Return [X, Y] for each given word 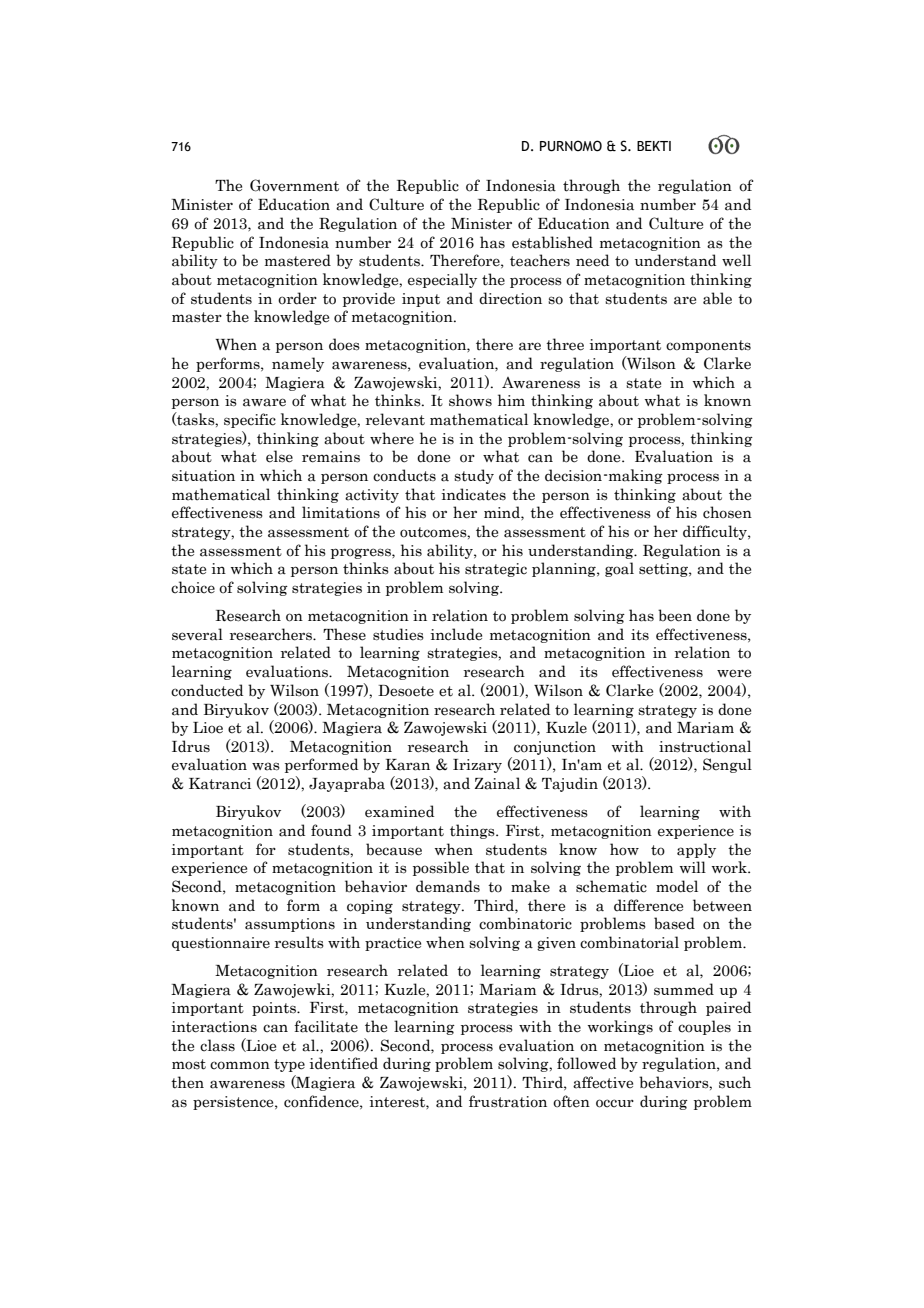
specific [250, 420]
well [736, 260]
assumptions [290, 925]
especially [442, 280]
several [197, 634]
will [693, 867]
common [240, 1065]
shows [470, 400]
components [708, 346]
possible [441, 868]
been [675, 615]
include [456, 634]
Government [294, 185]
